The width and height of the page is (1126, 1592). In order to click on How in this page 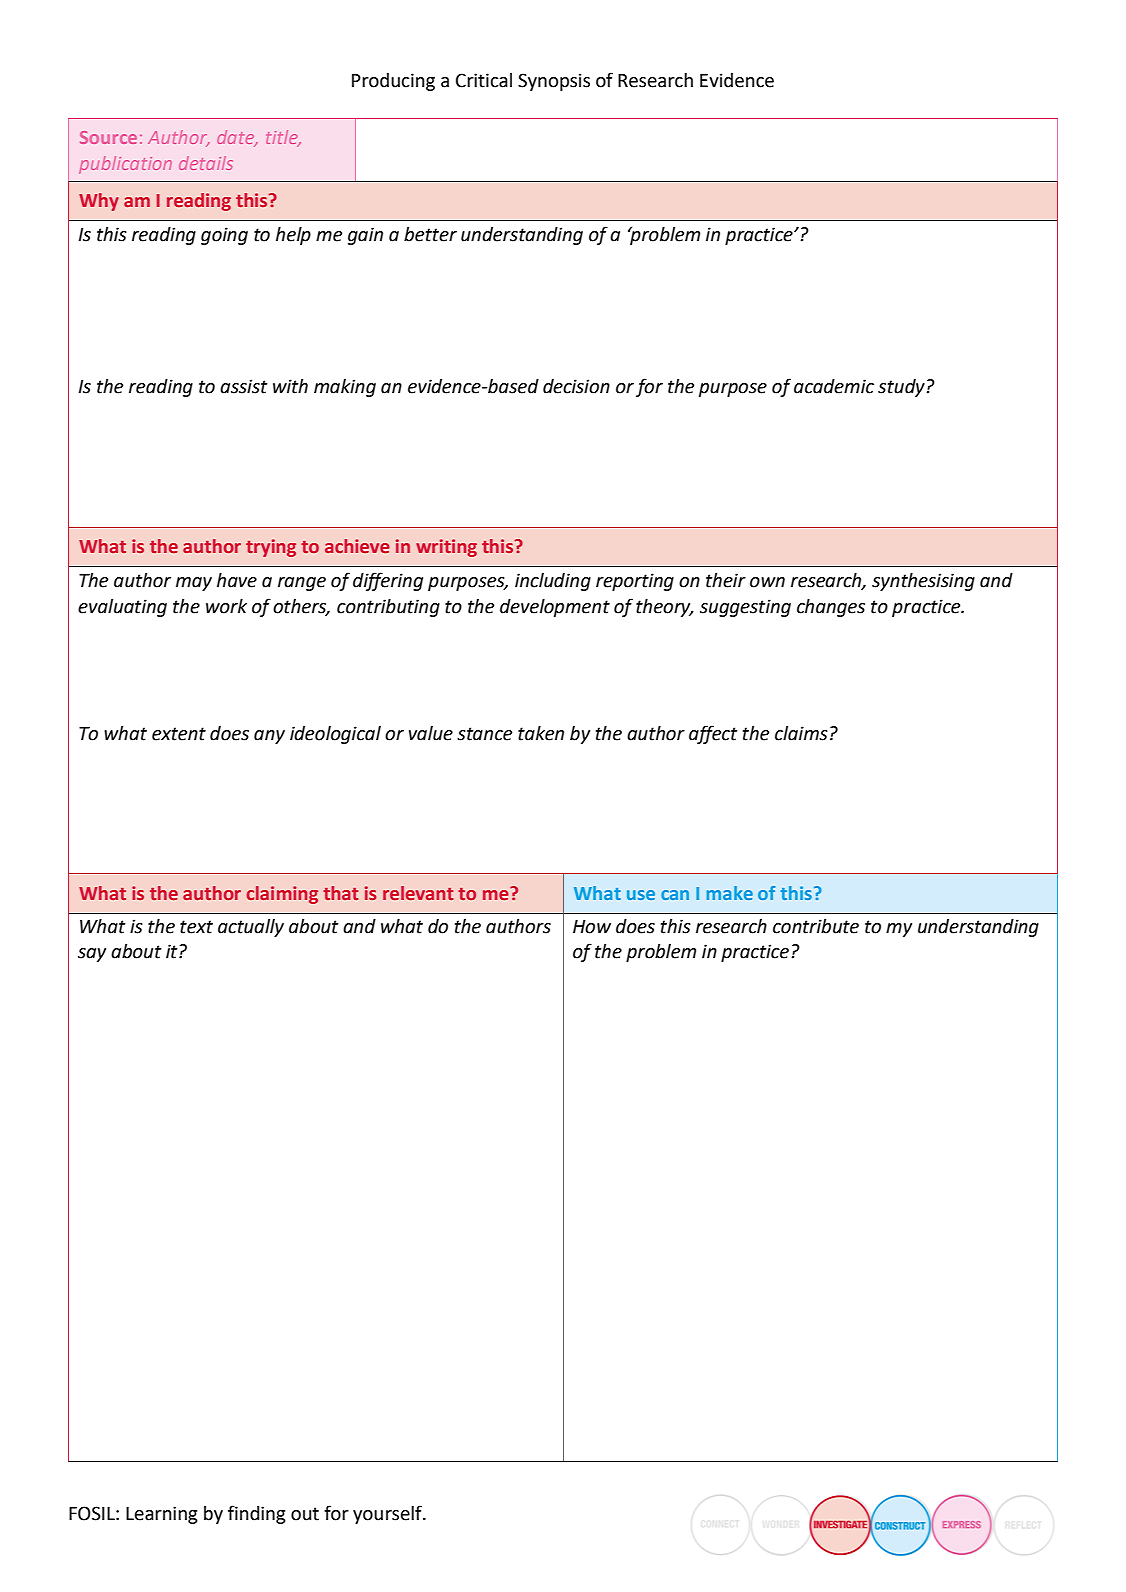, I will do `click(592, 927)`.
